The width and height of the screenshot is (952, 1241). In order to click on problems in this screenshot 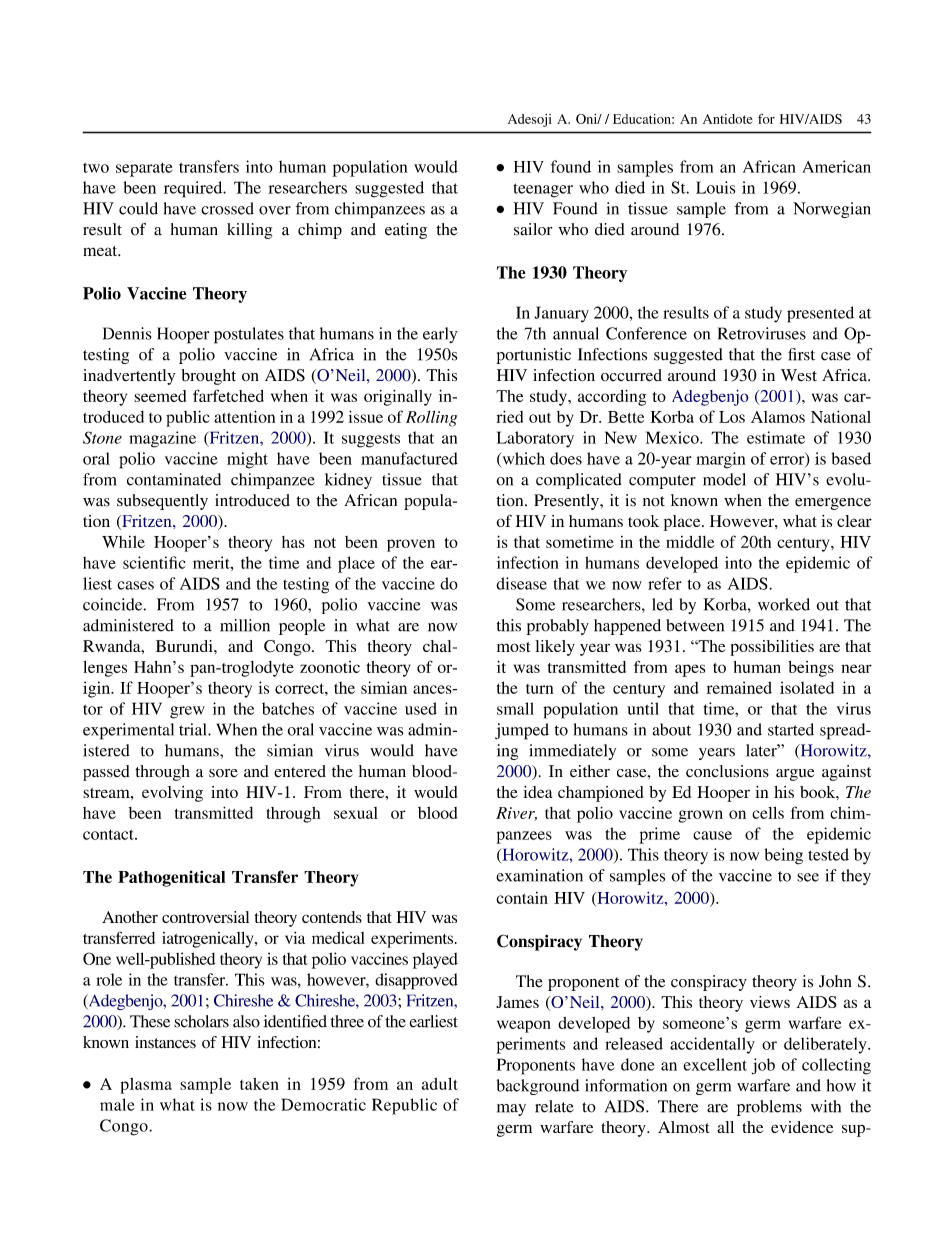, I will do `click(769, 1108)`.
